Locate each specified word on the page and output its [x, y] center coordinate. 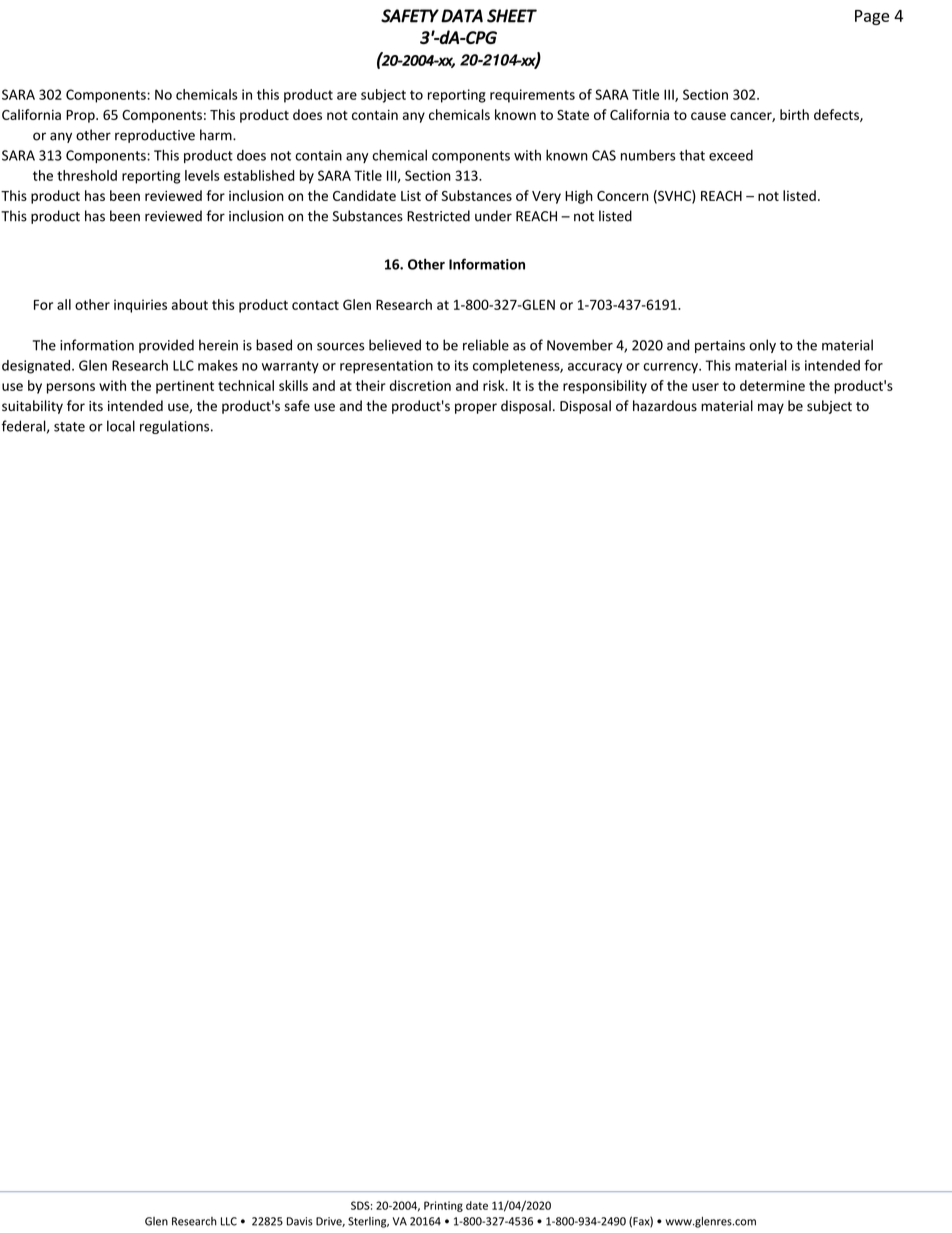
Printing [443, 1206]
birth [794, 114]
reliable [486, 345]
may [771, 408]
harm [217, 135]
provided [166, 346]
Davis [300, 1221]
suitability [32, 407]
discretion [420, 385]
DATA [462, 16]
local [121, 426]
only [762, 346]
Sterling [368, 1222]
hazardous [665, 405]
